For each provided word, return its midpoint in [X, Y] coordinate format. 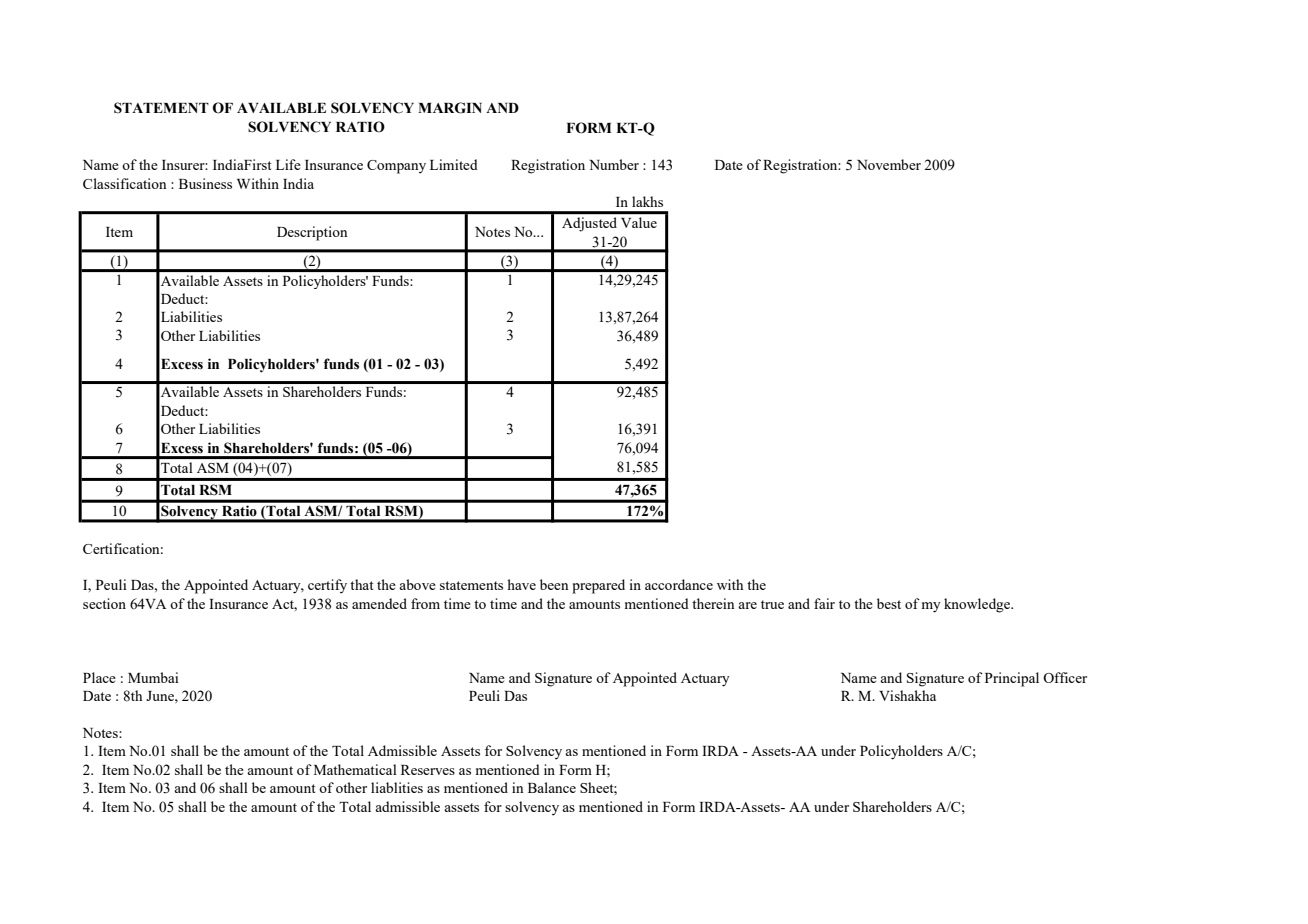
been [554, 584]
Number [614, 164]
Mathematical [355, 769]
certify [327, 586]
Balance [552, 787]
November [889, 164]
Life [288, 164]
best [889, 603]
